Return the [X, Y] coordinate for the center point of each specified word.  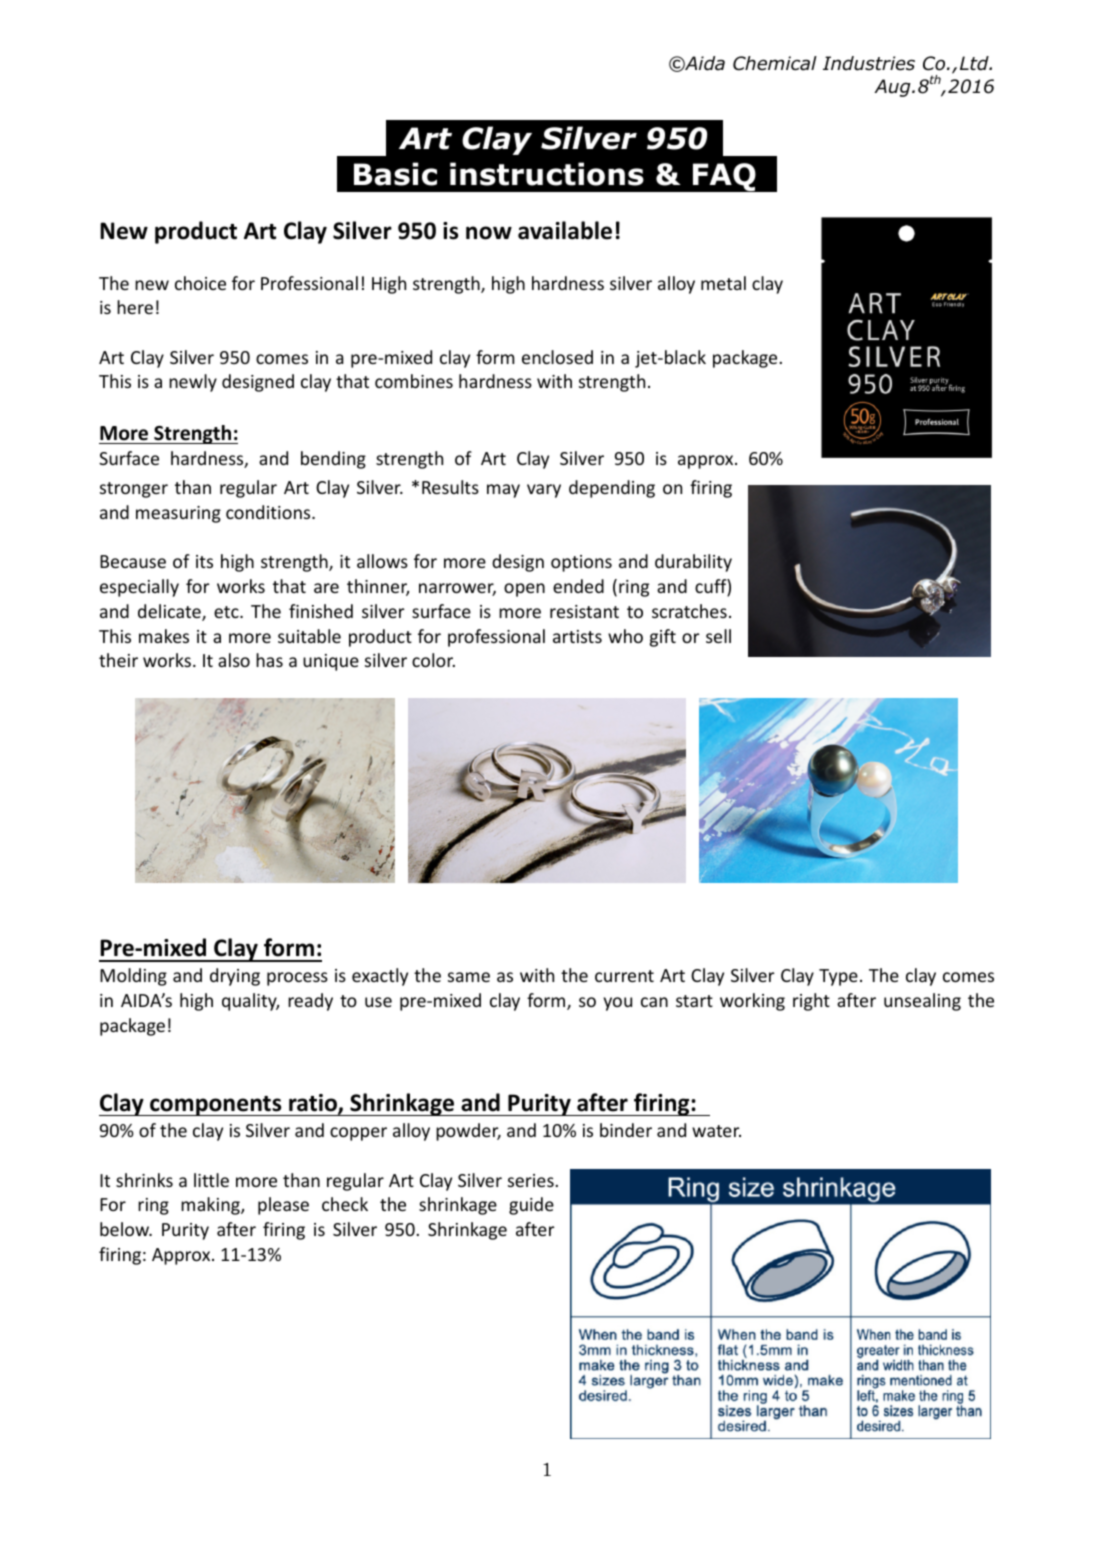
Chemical [775, 63]
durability [693, 563]
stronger [134, 490]
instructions [547, 174]
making [211, 1206]
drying [235, 977]
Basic [395, 174]
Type [838, 977]
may [503, 491]
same [469, 977]
